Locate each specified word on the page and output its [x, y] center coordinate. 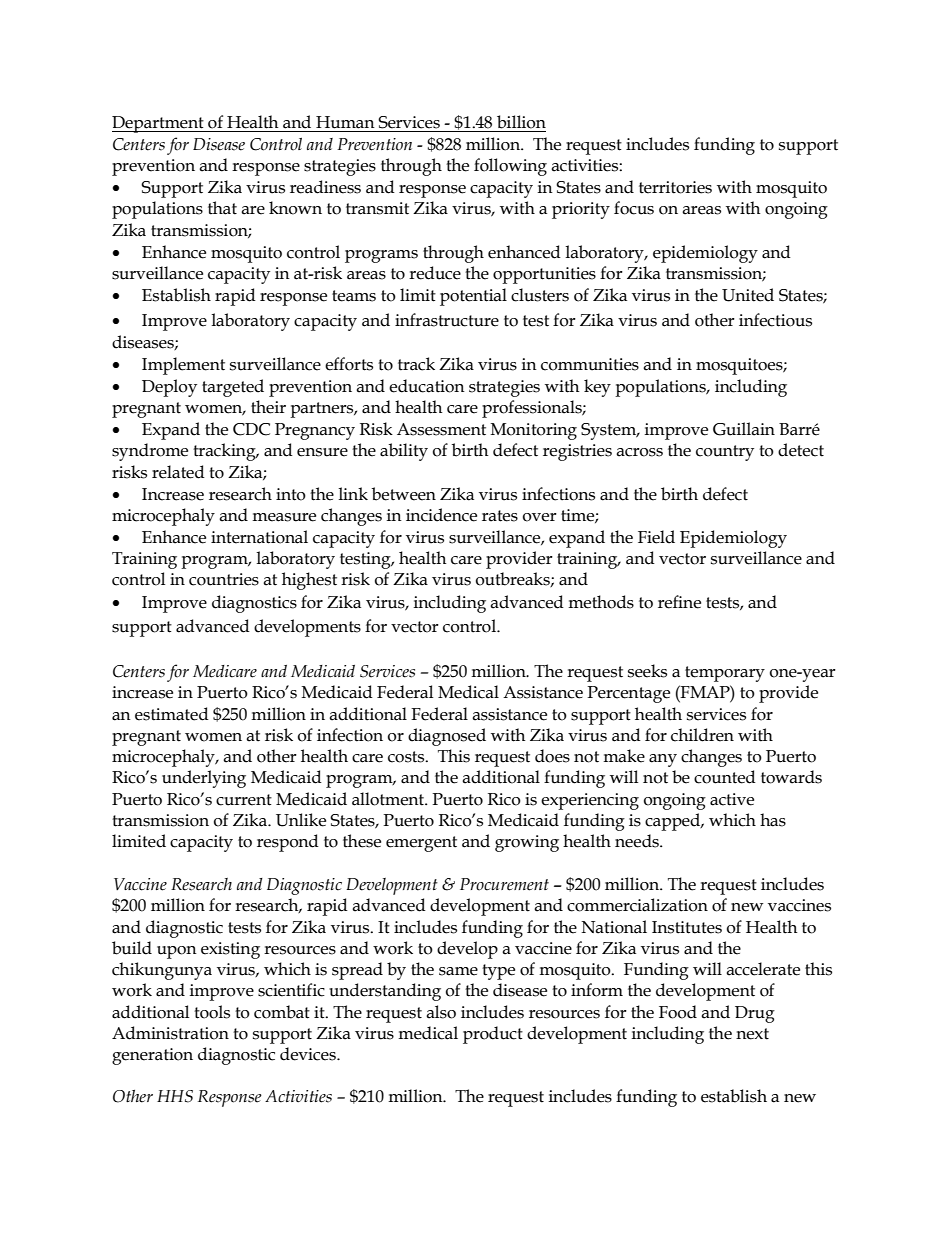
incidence [441, 515]
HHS [175, 1096]
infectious [775, 320]
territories [675, 187]
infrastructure [447, 320]
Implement [183, 366]
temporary [725, 674]
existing [230, 950]
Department [159, 124]
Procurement [504, 884]
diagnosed [447, 737]
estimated [172, 714]
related [178, 472]
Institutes [687, 927]
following [510, 167]
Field [656, 537]
